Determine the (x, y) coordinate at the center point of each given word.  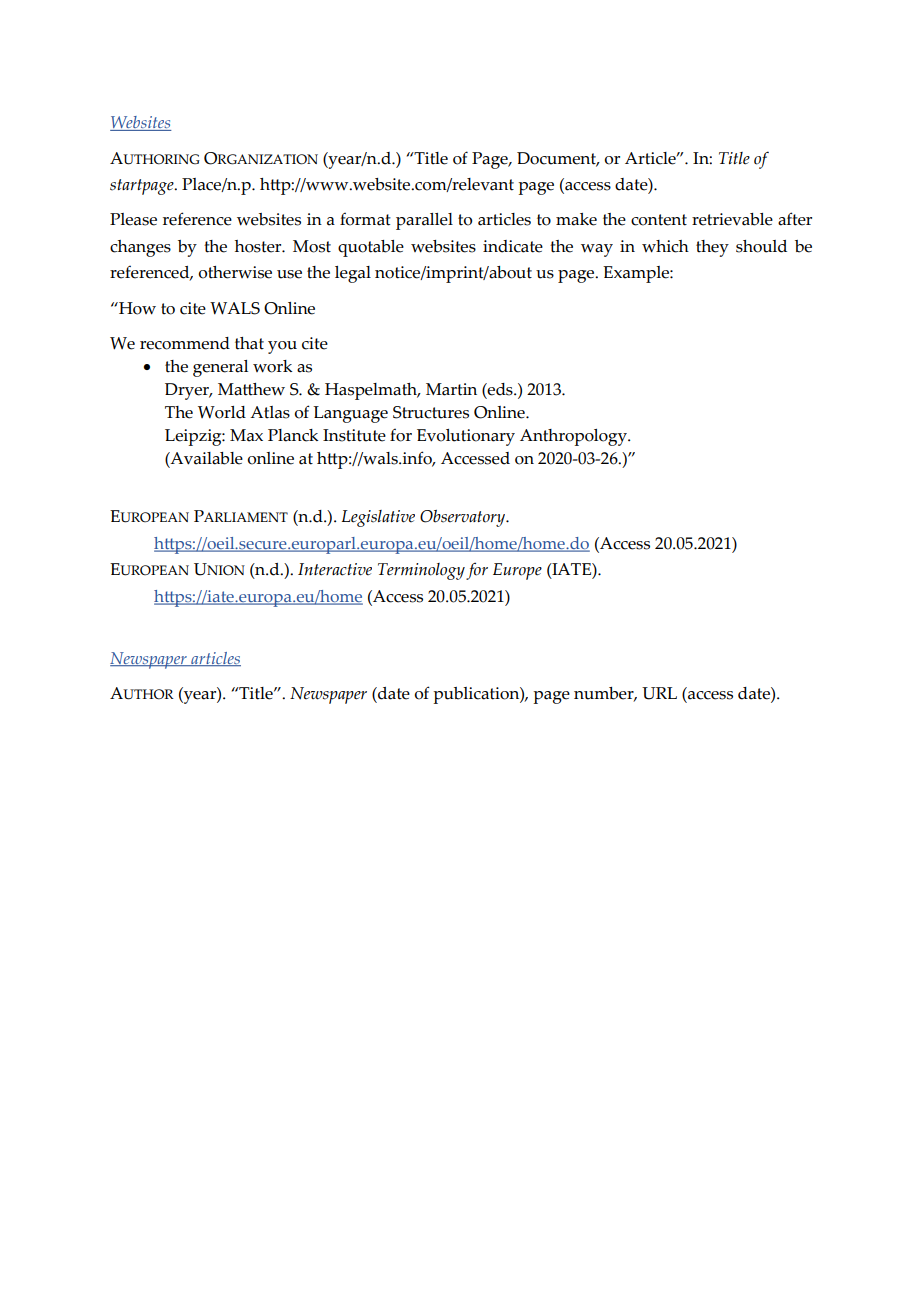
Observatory (464, 518)
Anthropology (574, 437)
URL (659, 693)
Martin (451, 389)
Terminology (421, 571)
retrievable (732, 219)
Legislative (378, 518)
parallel (424, 221)
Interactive (335, 569)
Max (246, 435)
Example (637, 274)
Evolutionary (466, 437)
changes (140, 248)
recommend (185, 343)
